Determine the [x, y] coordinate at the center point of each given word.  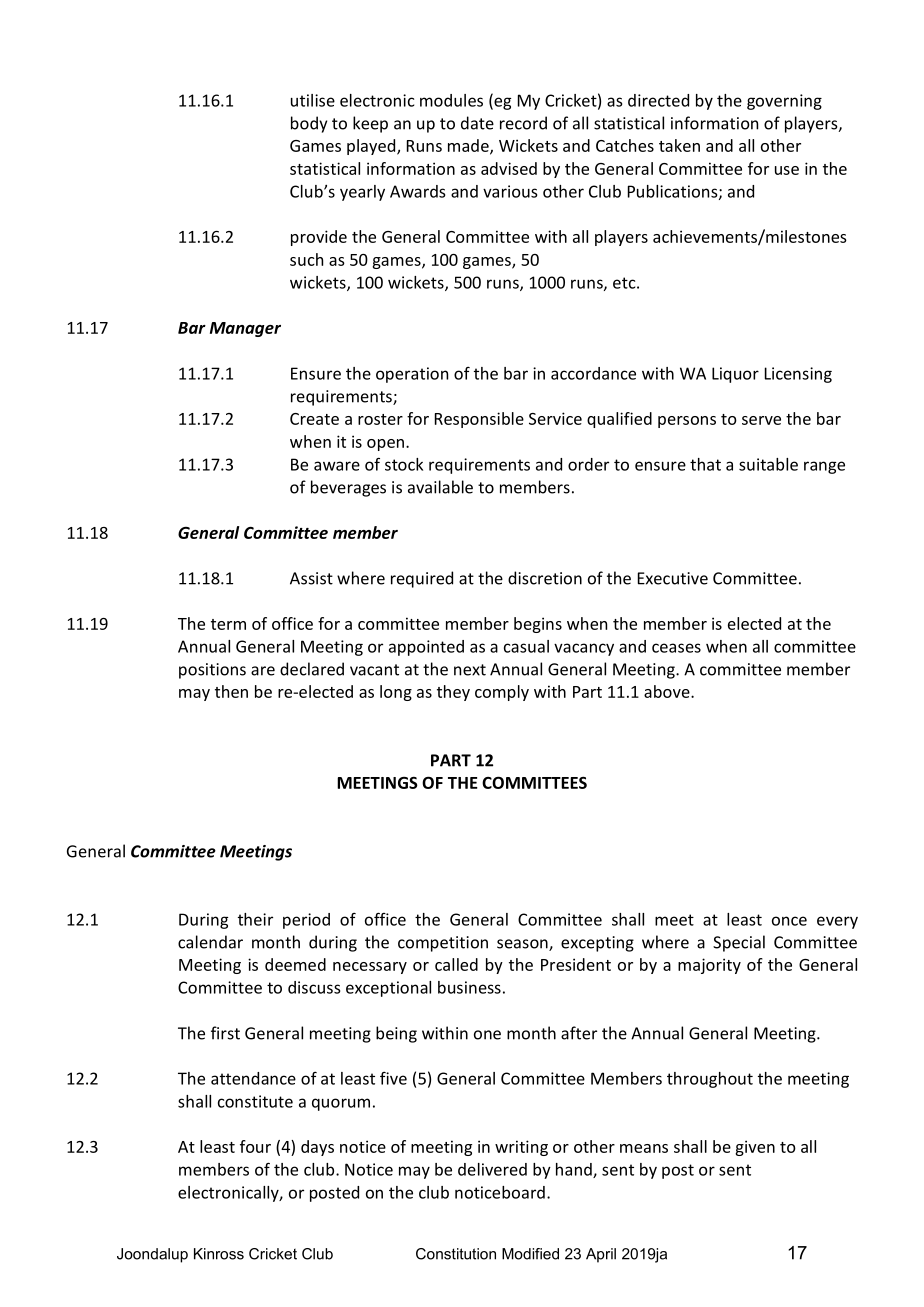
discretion [545, 578]
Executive [673, 578]
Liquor [735, 375]
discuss [314, 987]
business [469, 987]
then [231, 691]
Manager [245, 329]
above [668, 691]
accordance [593, 373]
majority [709, 966]
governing [784, 102]
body [309, 124]
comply [502, 693]
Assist [311, 578]
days [317, 1148]
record [523, 123]
